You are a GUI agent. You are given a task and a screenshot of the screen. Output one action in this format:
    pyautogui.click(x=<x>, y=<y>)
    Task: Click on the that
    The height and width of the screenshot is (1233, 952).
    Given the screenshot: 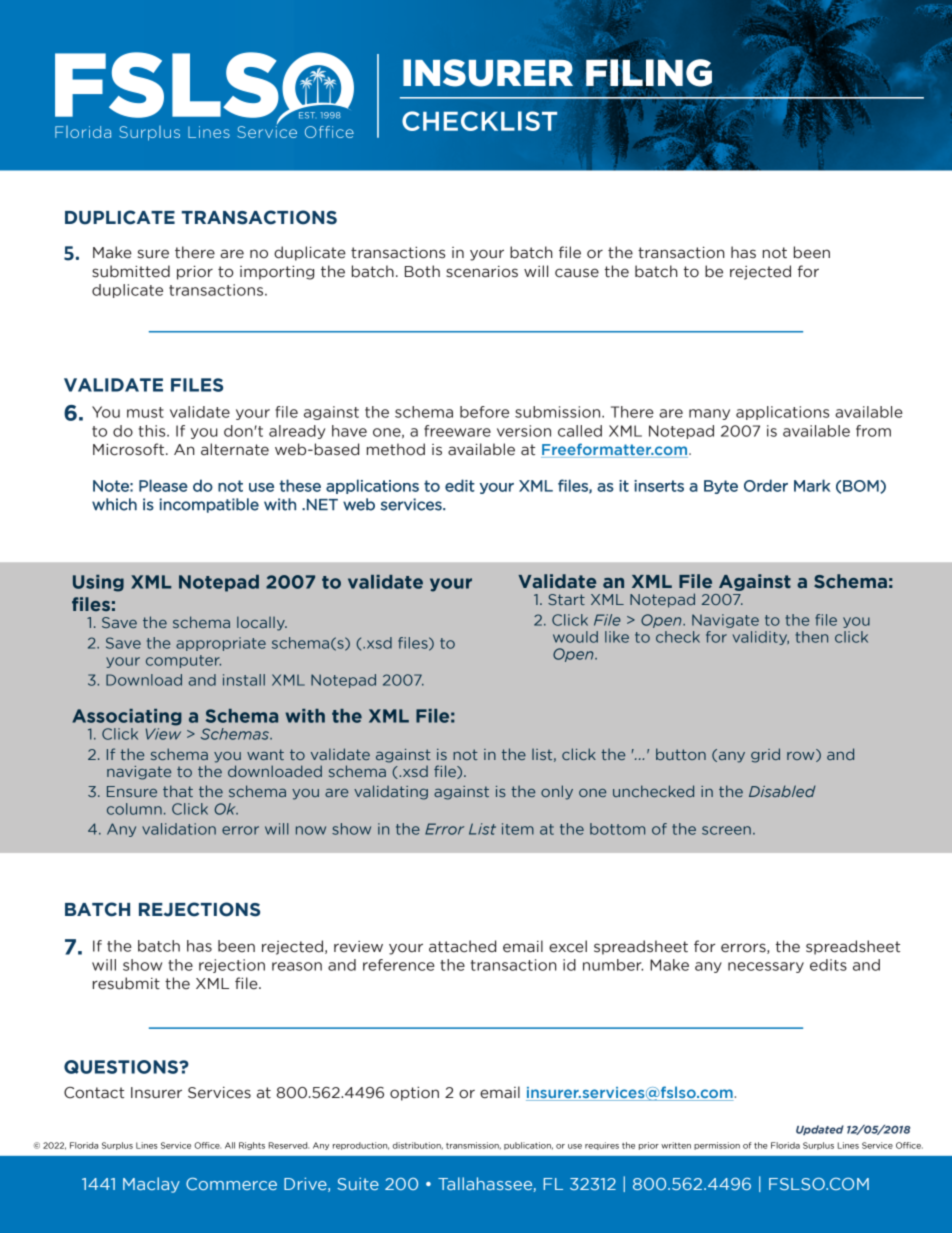 What is the action you would take?
    pyautogui.click(x=178, y=791)
